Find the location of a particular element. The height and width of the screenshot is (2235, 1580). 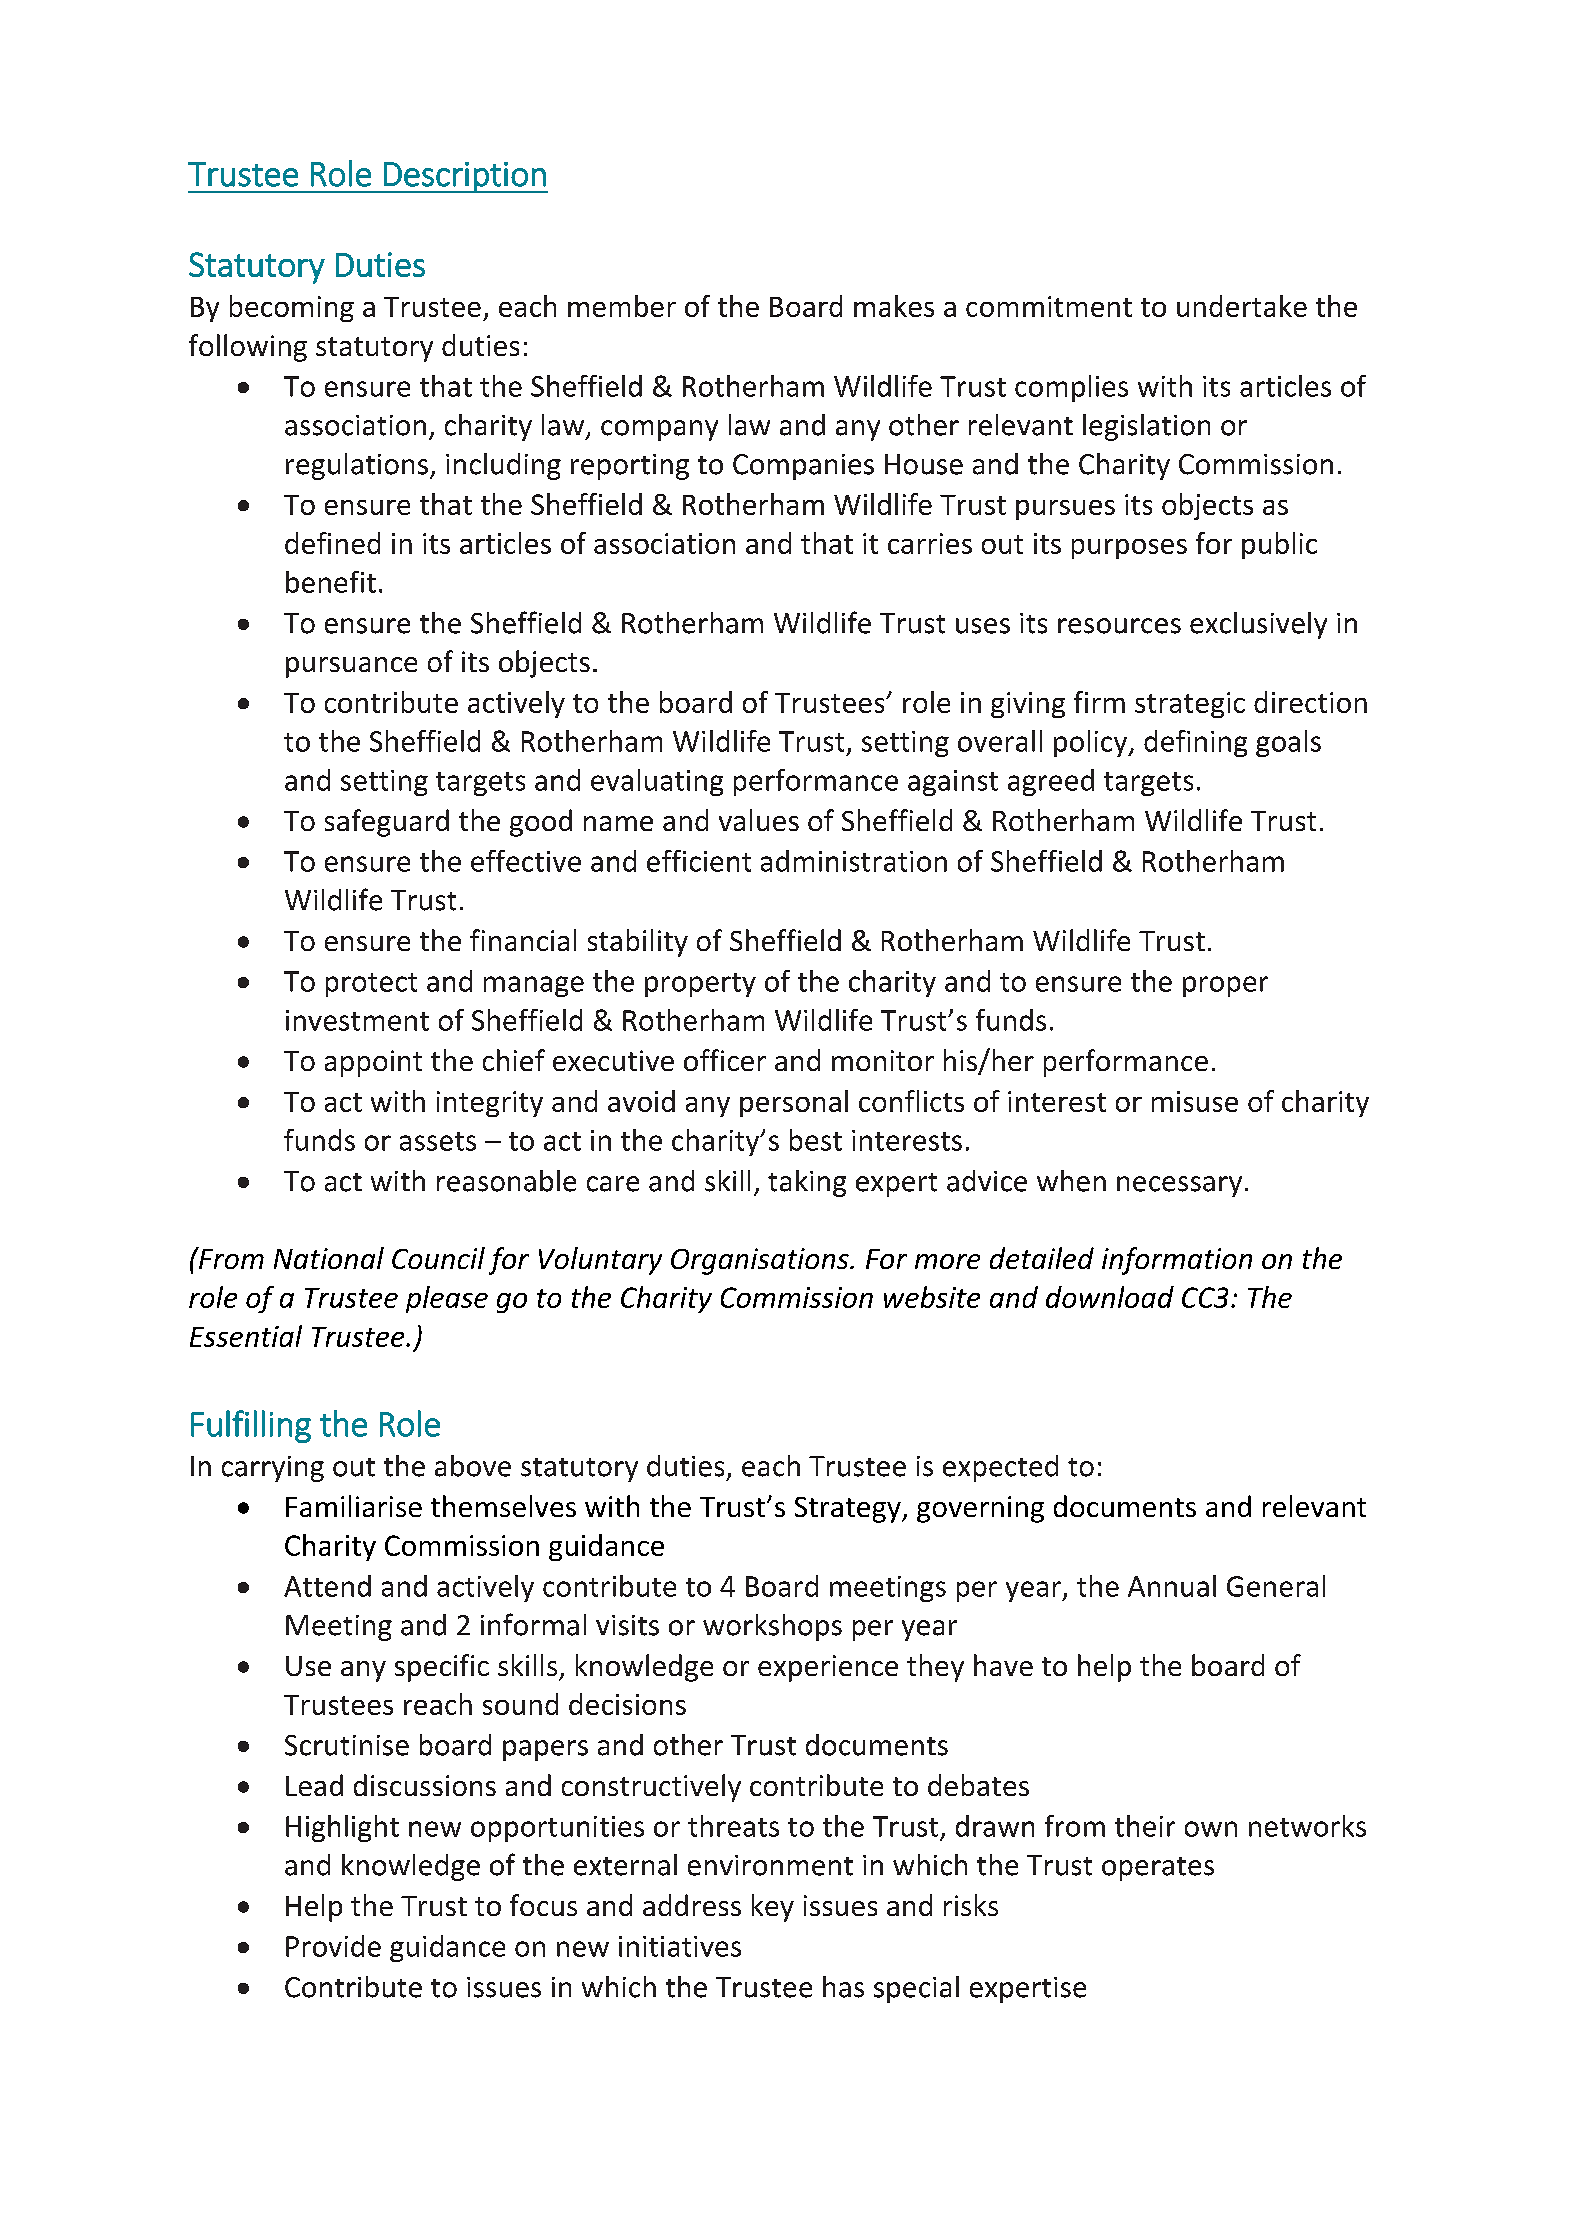

administration is located at coordinates (854, 861).
